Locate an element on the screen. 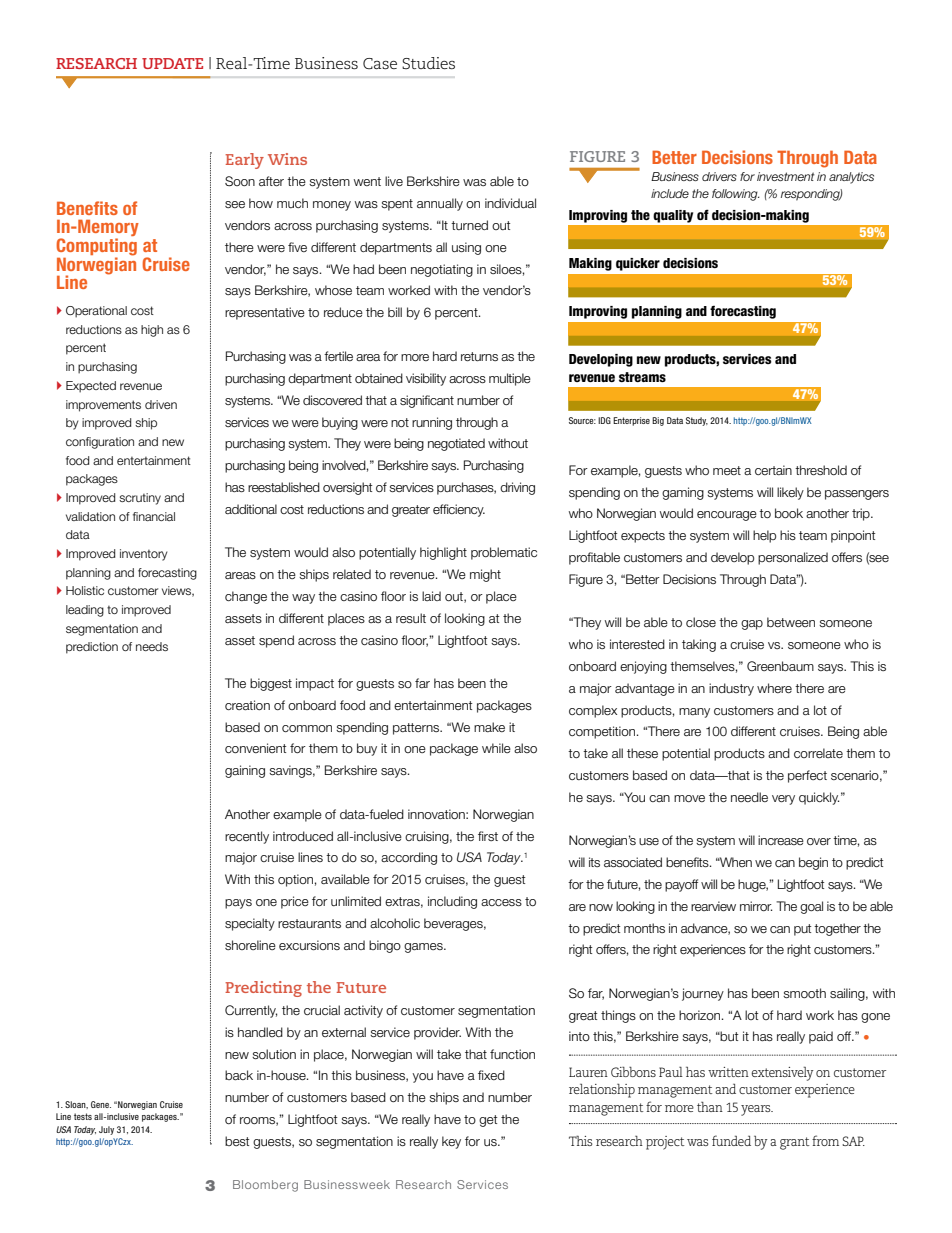 The width and height of the screenshot is (952, 1233). Studies is located at coordinates (428, 63).
